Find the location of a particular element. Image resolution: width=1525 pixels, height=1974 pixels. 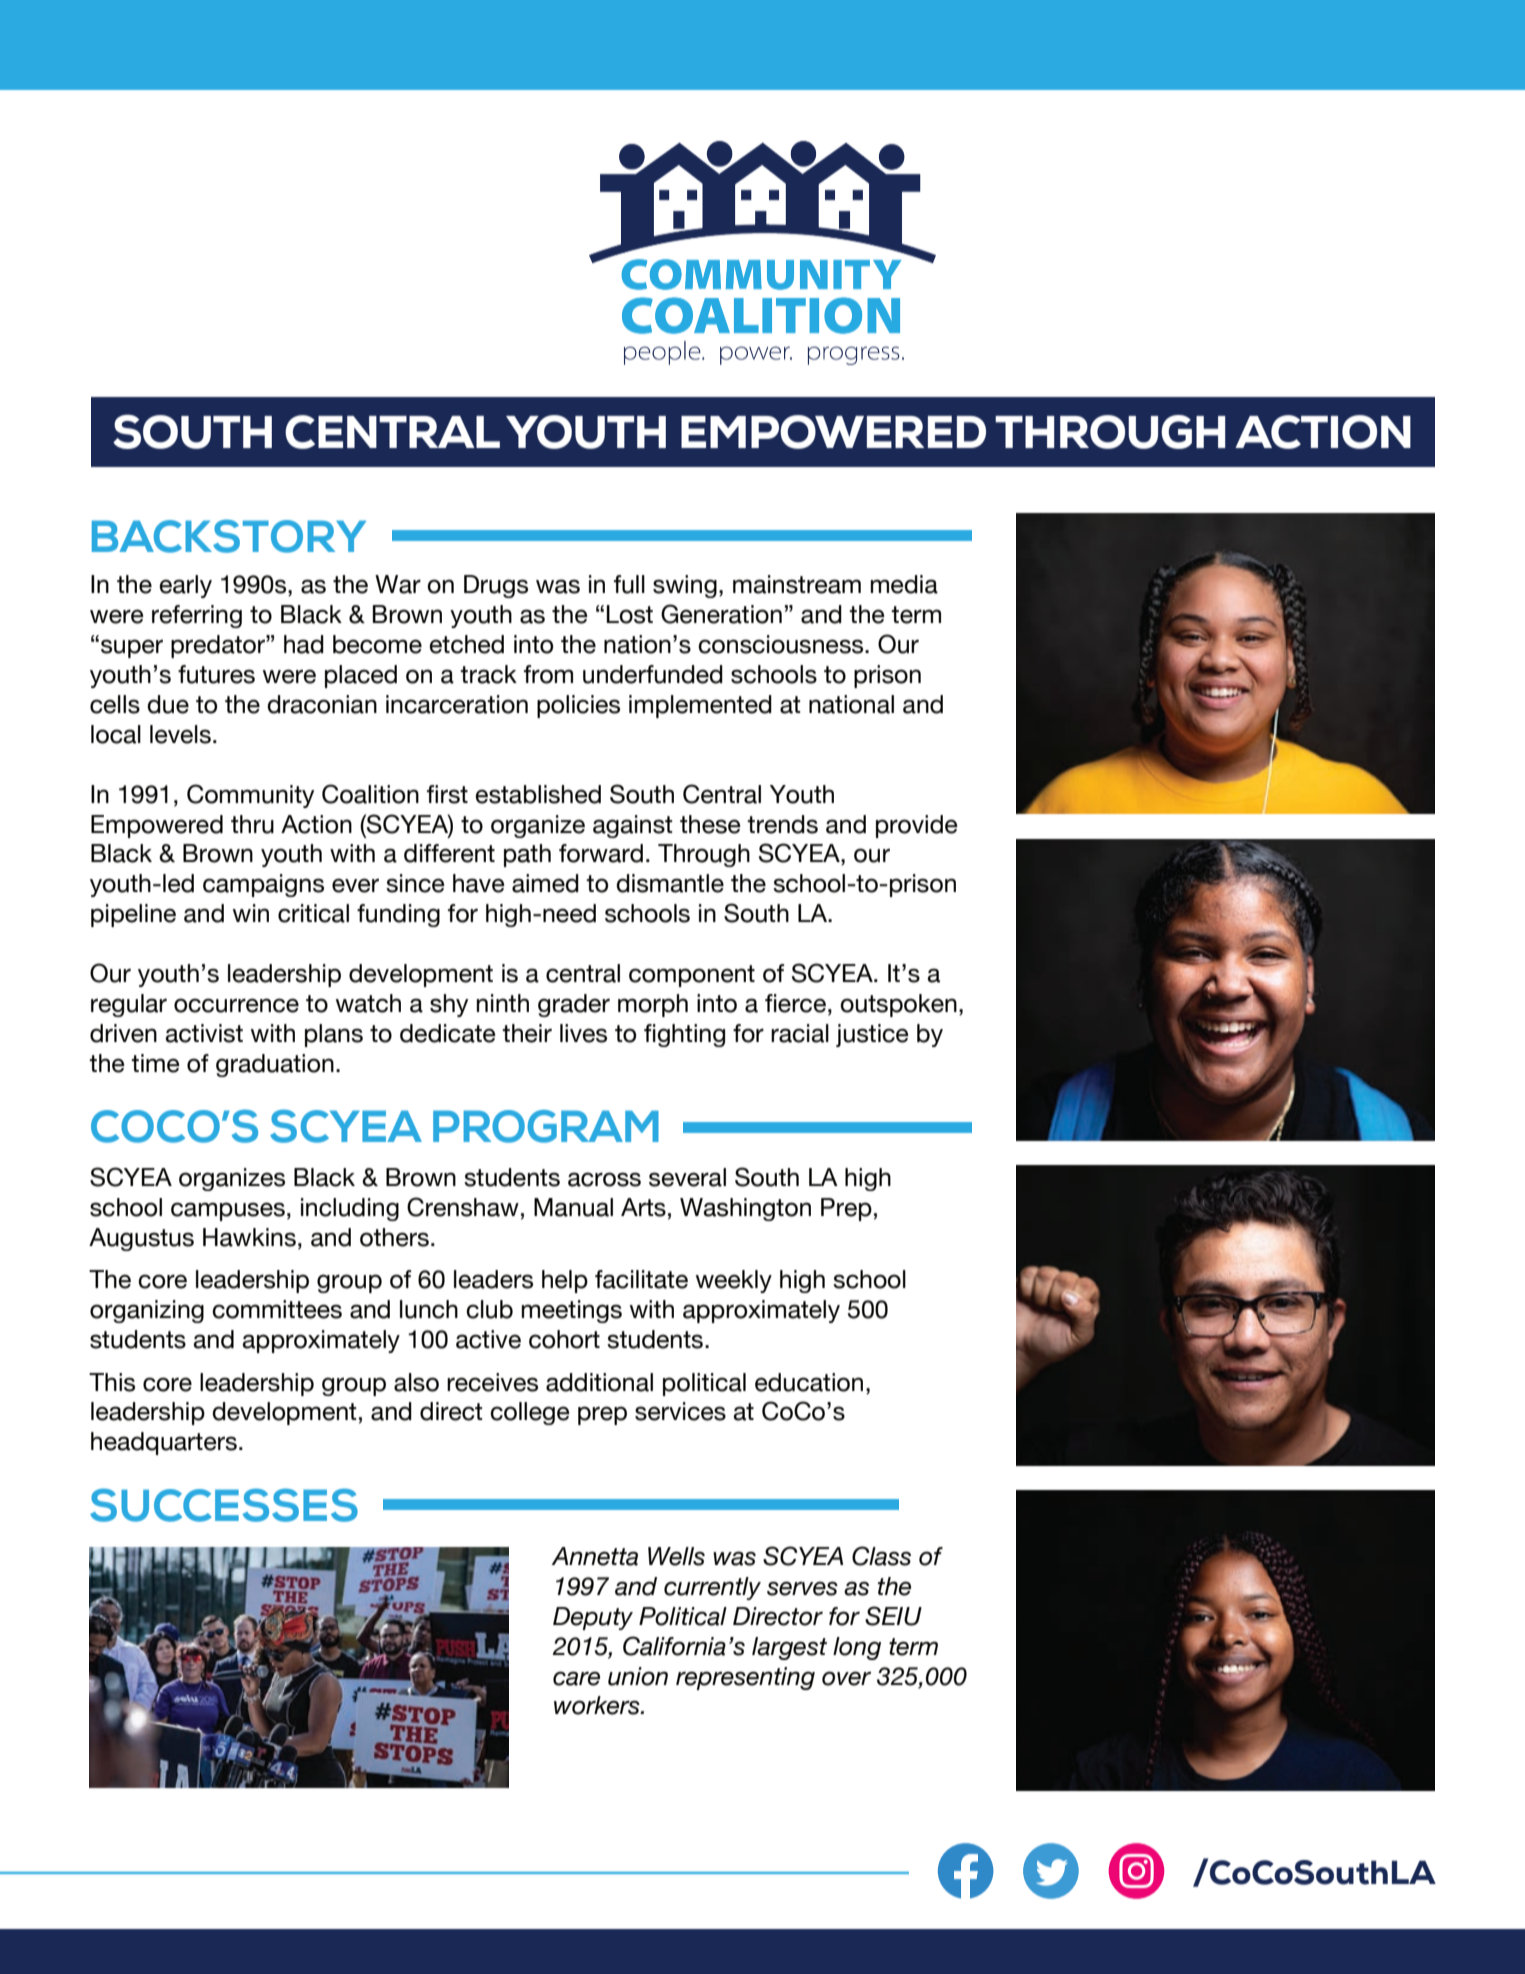

fierce is located at coordinates (795, 1003).
